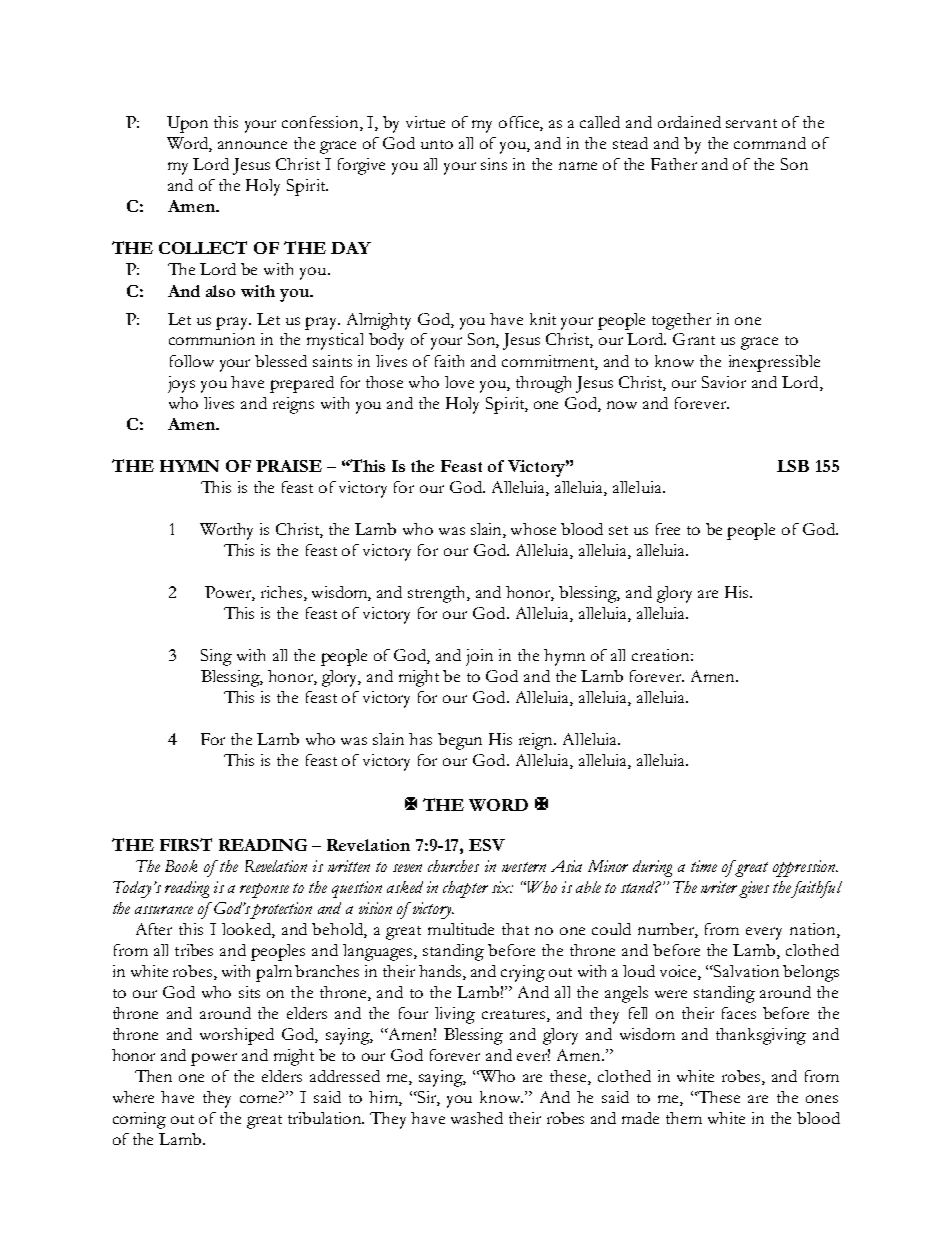 Image resolution: width=952 pixels, height=1233 pixels. Describe the element at coordinates (459, 382) in the document. I see `love` at that location.
